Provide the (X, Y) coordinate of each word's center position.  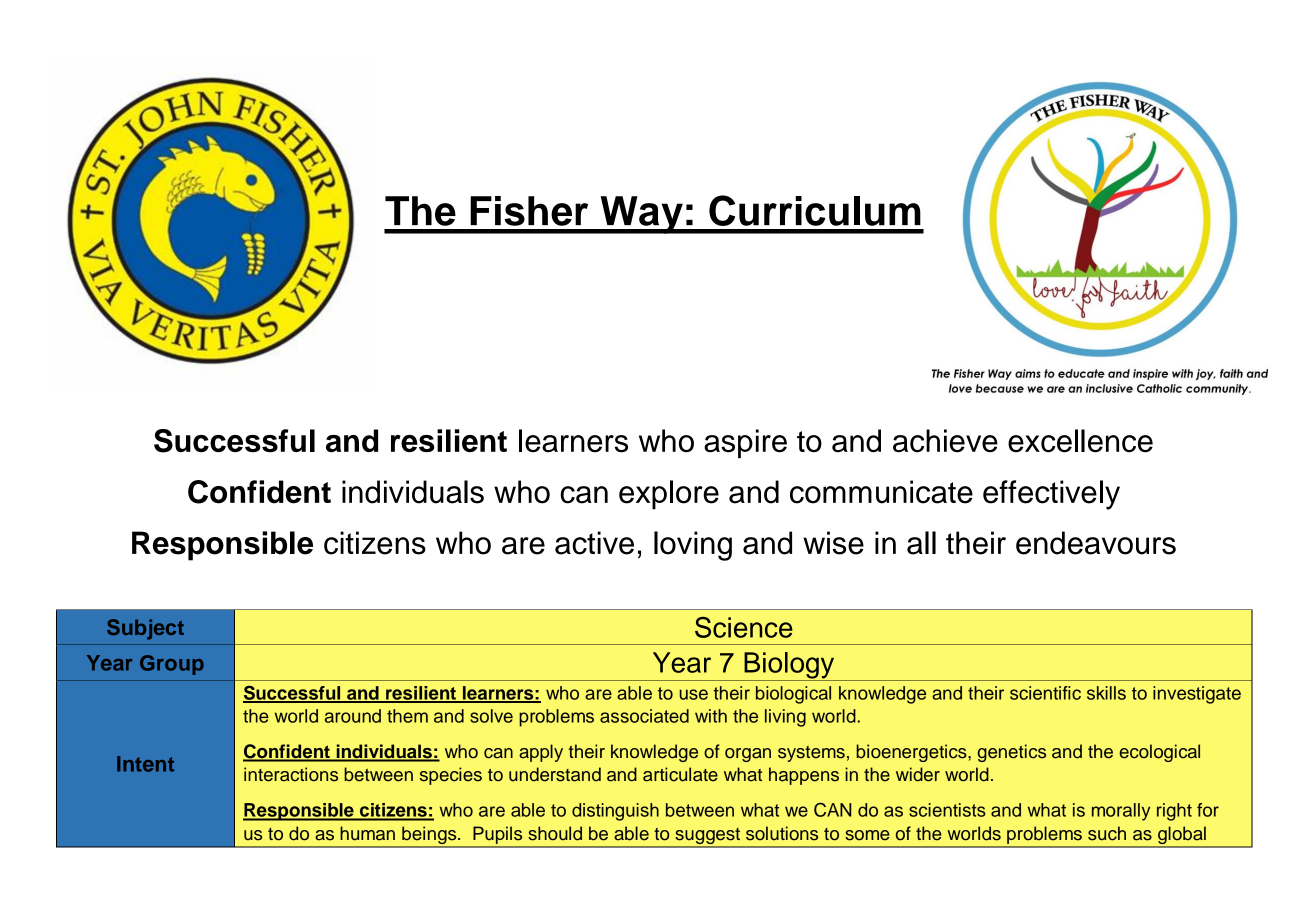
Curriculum (815, 210)
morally (1121, 812)
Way (641, 215)
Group (172, 665)
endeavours (1096, 543)
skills (1106, 693)
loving (693, 546)
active (594, 543)
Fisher (529, 211)
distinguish (615, 812)
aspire (745, 443)
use (693, 694)
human (367, 833)
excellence (1080, 441)
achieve (945, 441)
